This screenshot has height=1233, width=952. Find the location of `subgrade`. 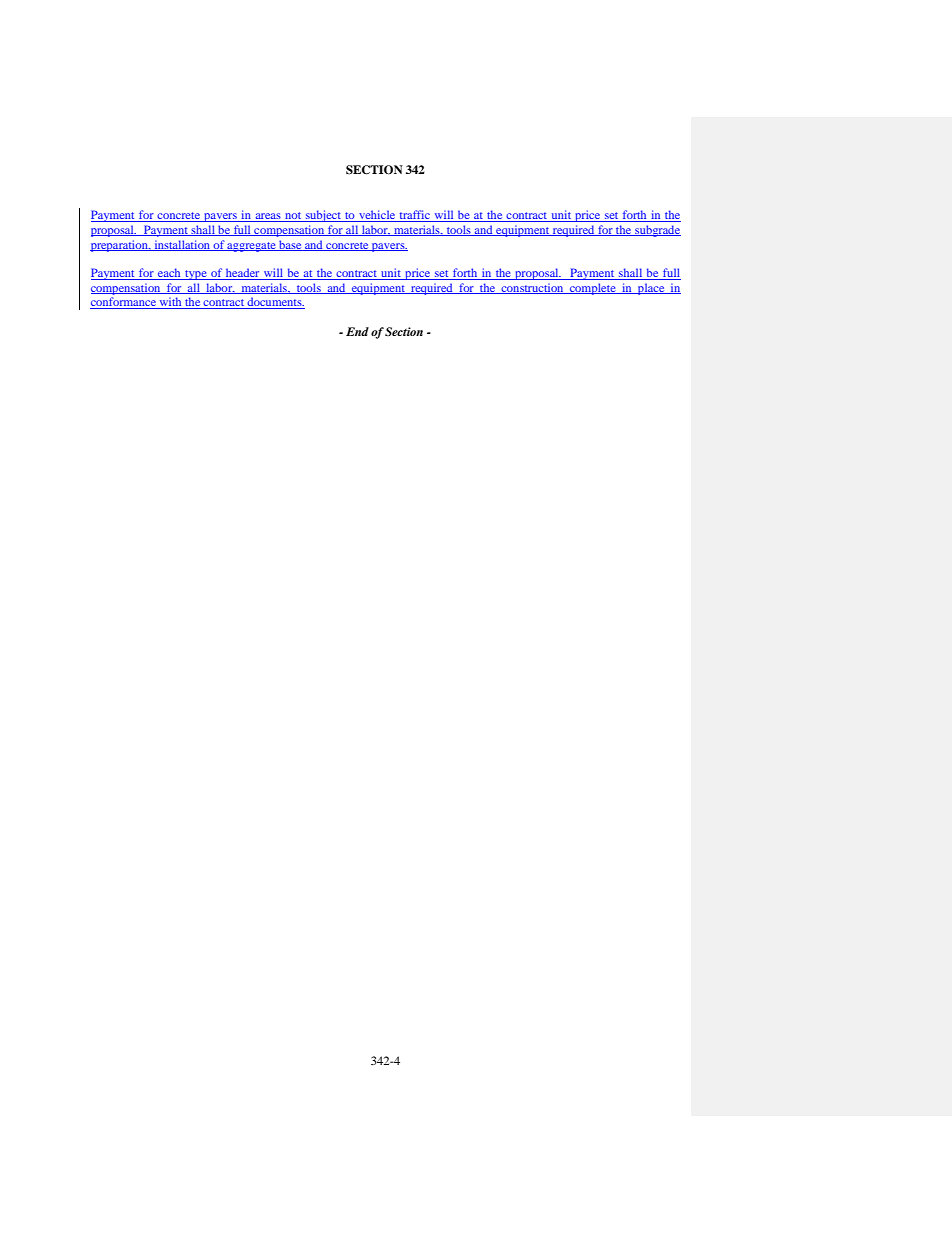

subgrade is located at coordinates (657, 231).
